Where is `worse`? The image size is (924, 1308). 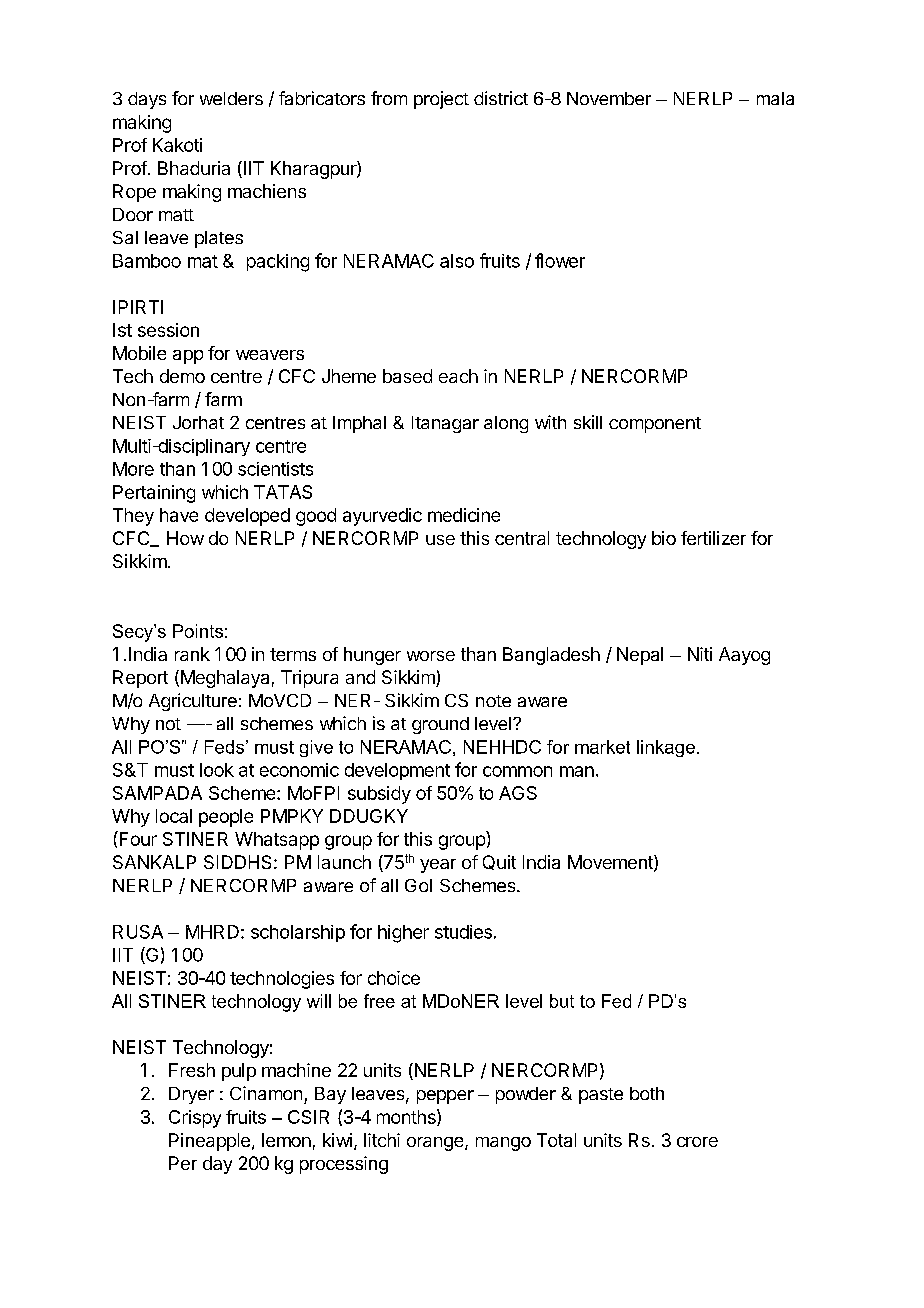
worse is located at coordinates (431, 656).
